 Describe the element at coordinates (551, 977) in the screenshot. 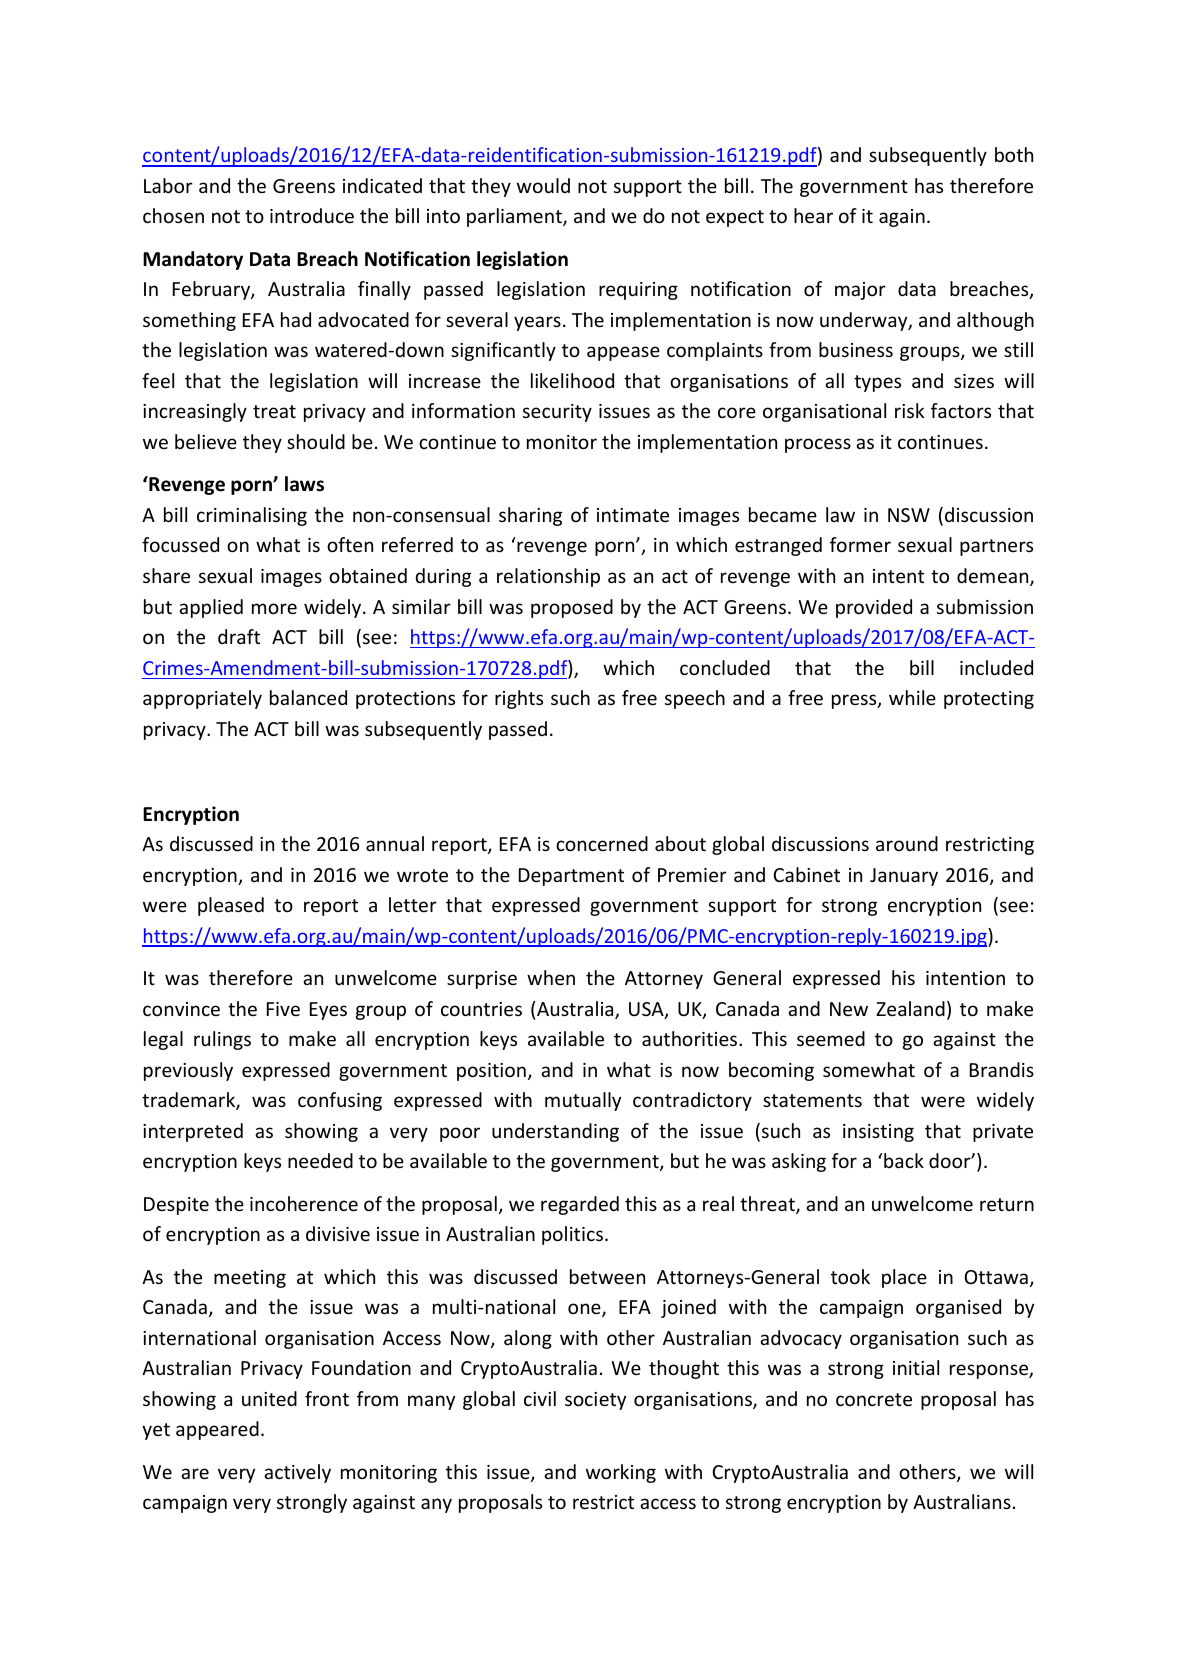

I see `when` at that location.
